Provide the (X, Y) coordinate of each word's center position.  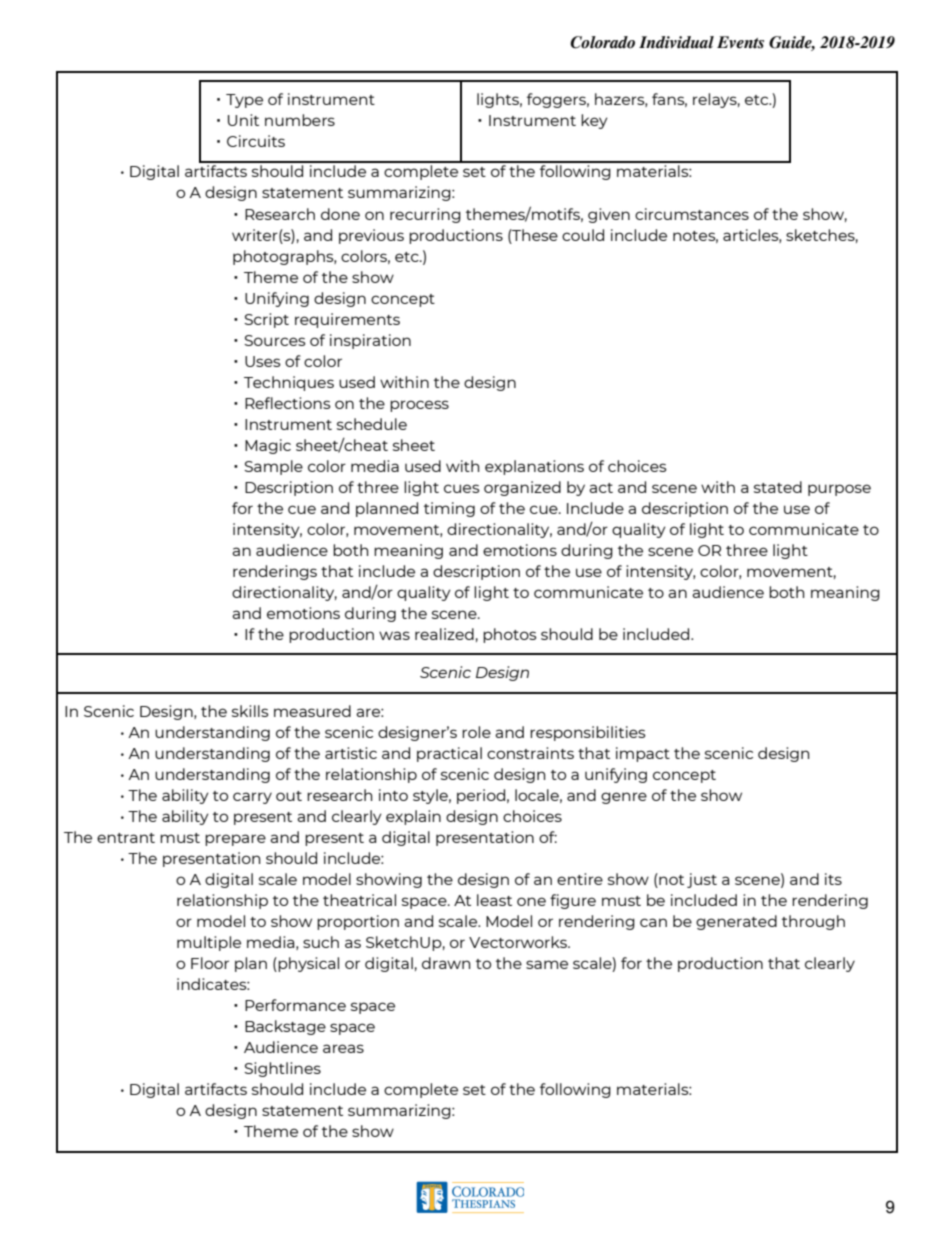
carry (252, 798)
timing (449, 509)
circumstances (692, 214)
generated (736, 922)
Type (244, 101)
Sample (273, 467)
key (594, 121)
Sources (275, 340)
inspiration (370, 341)
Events (740, 42)
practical (449, 754)
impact (643, 754)
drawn (446, 963)
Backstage (285, 1027)
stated (778, 487)
